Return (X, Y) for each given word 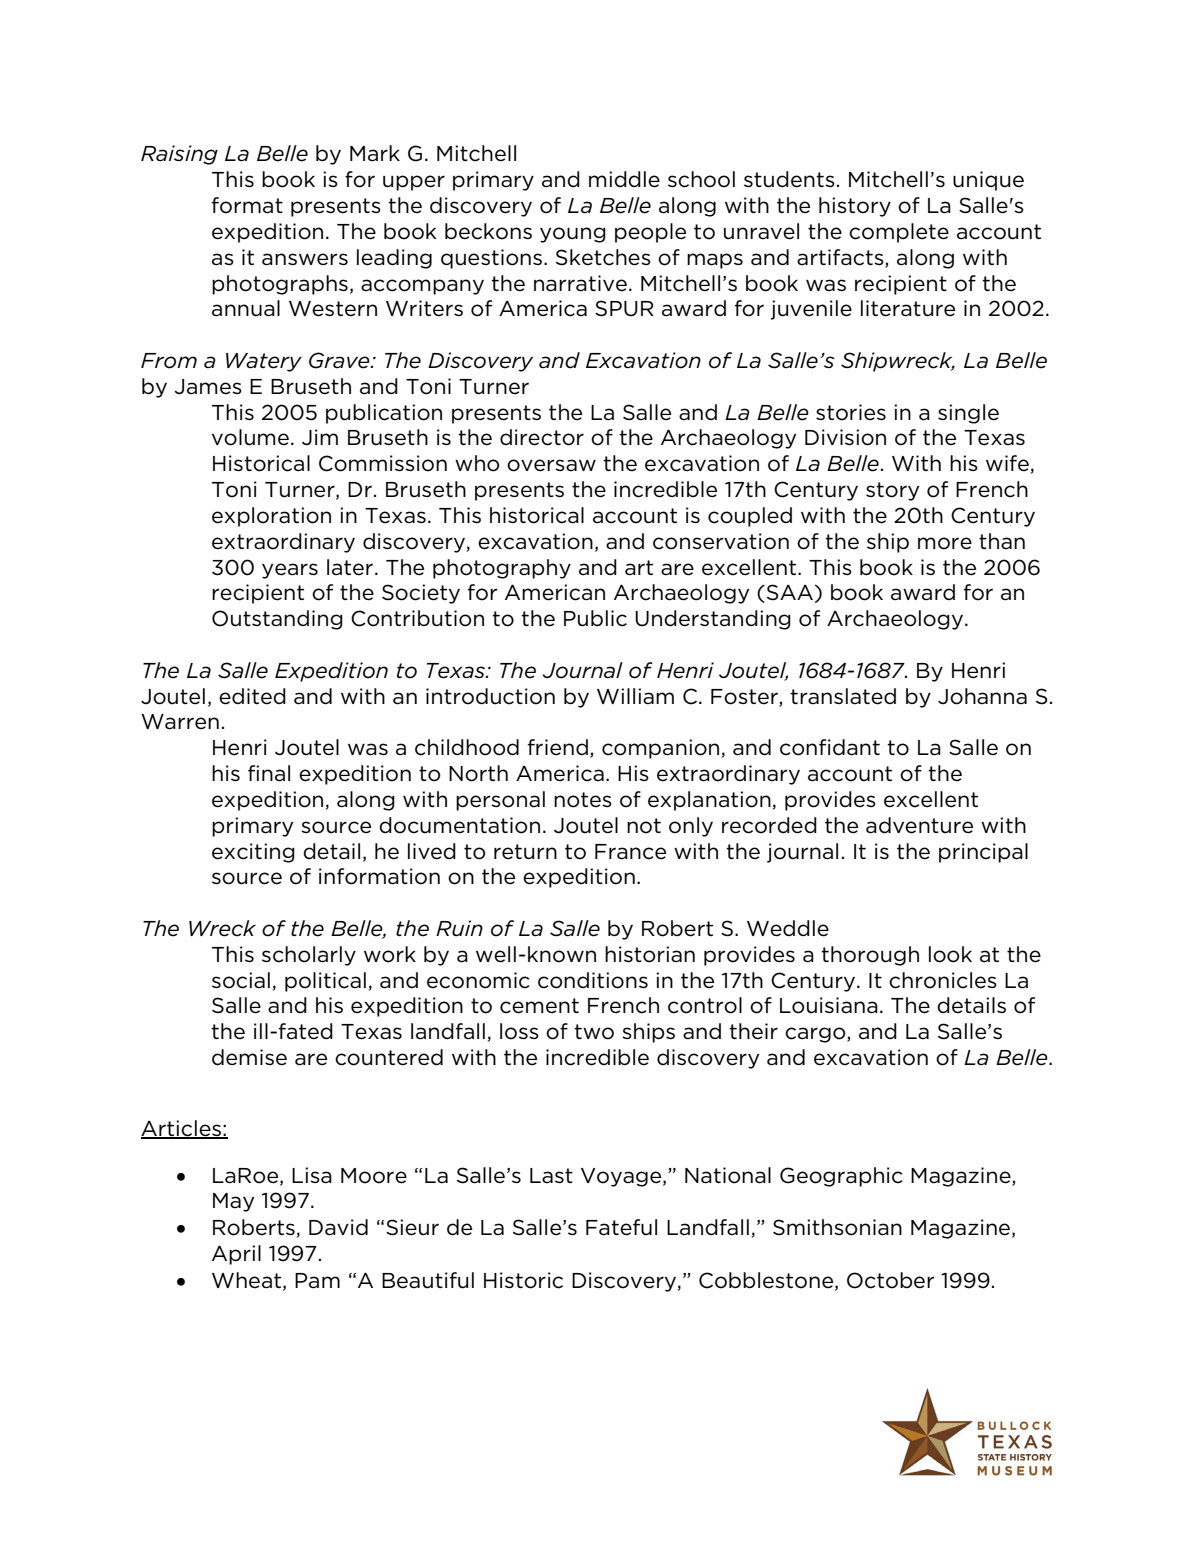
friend (558, 747)
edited (252, 696)
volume (250, 437)
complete (899, 233)
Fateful (621, 1227)
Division (845, 437)
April (236, 1255)
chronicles (943, 980)
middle (624, 179)
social (241, 980)
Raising (179, 155)
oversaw (551, 465)
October (890, 1280)
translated (843, 696)
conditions (593, 980)
